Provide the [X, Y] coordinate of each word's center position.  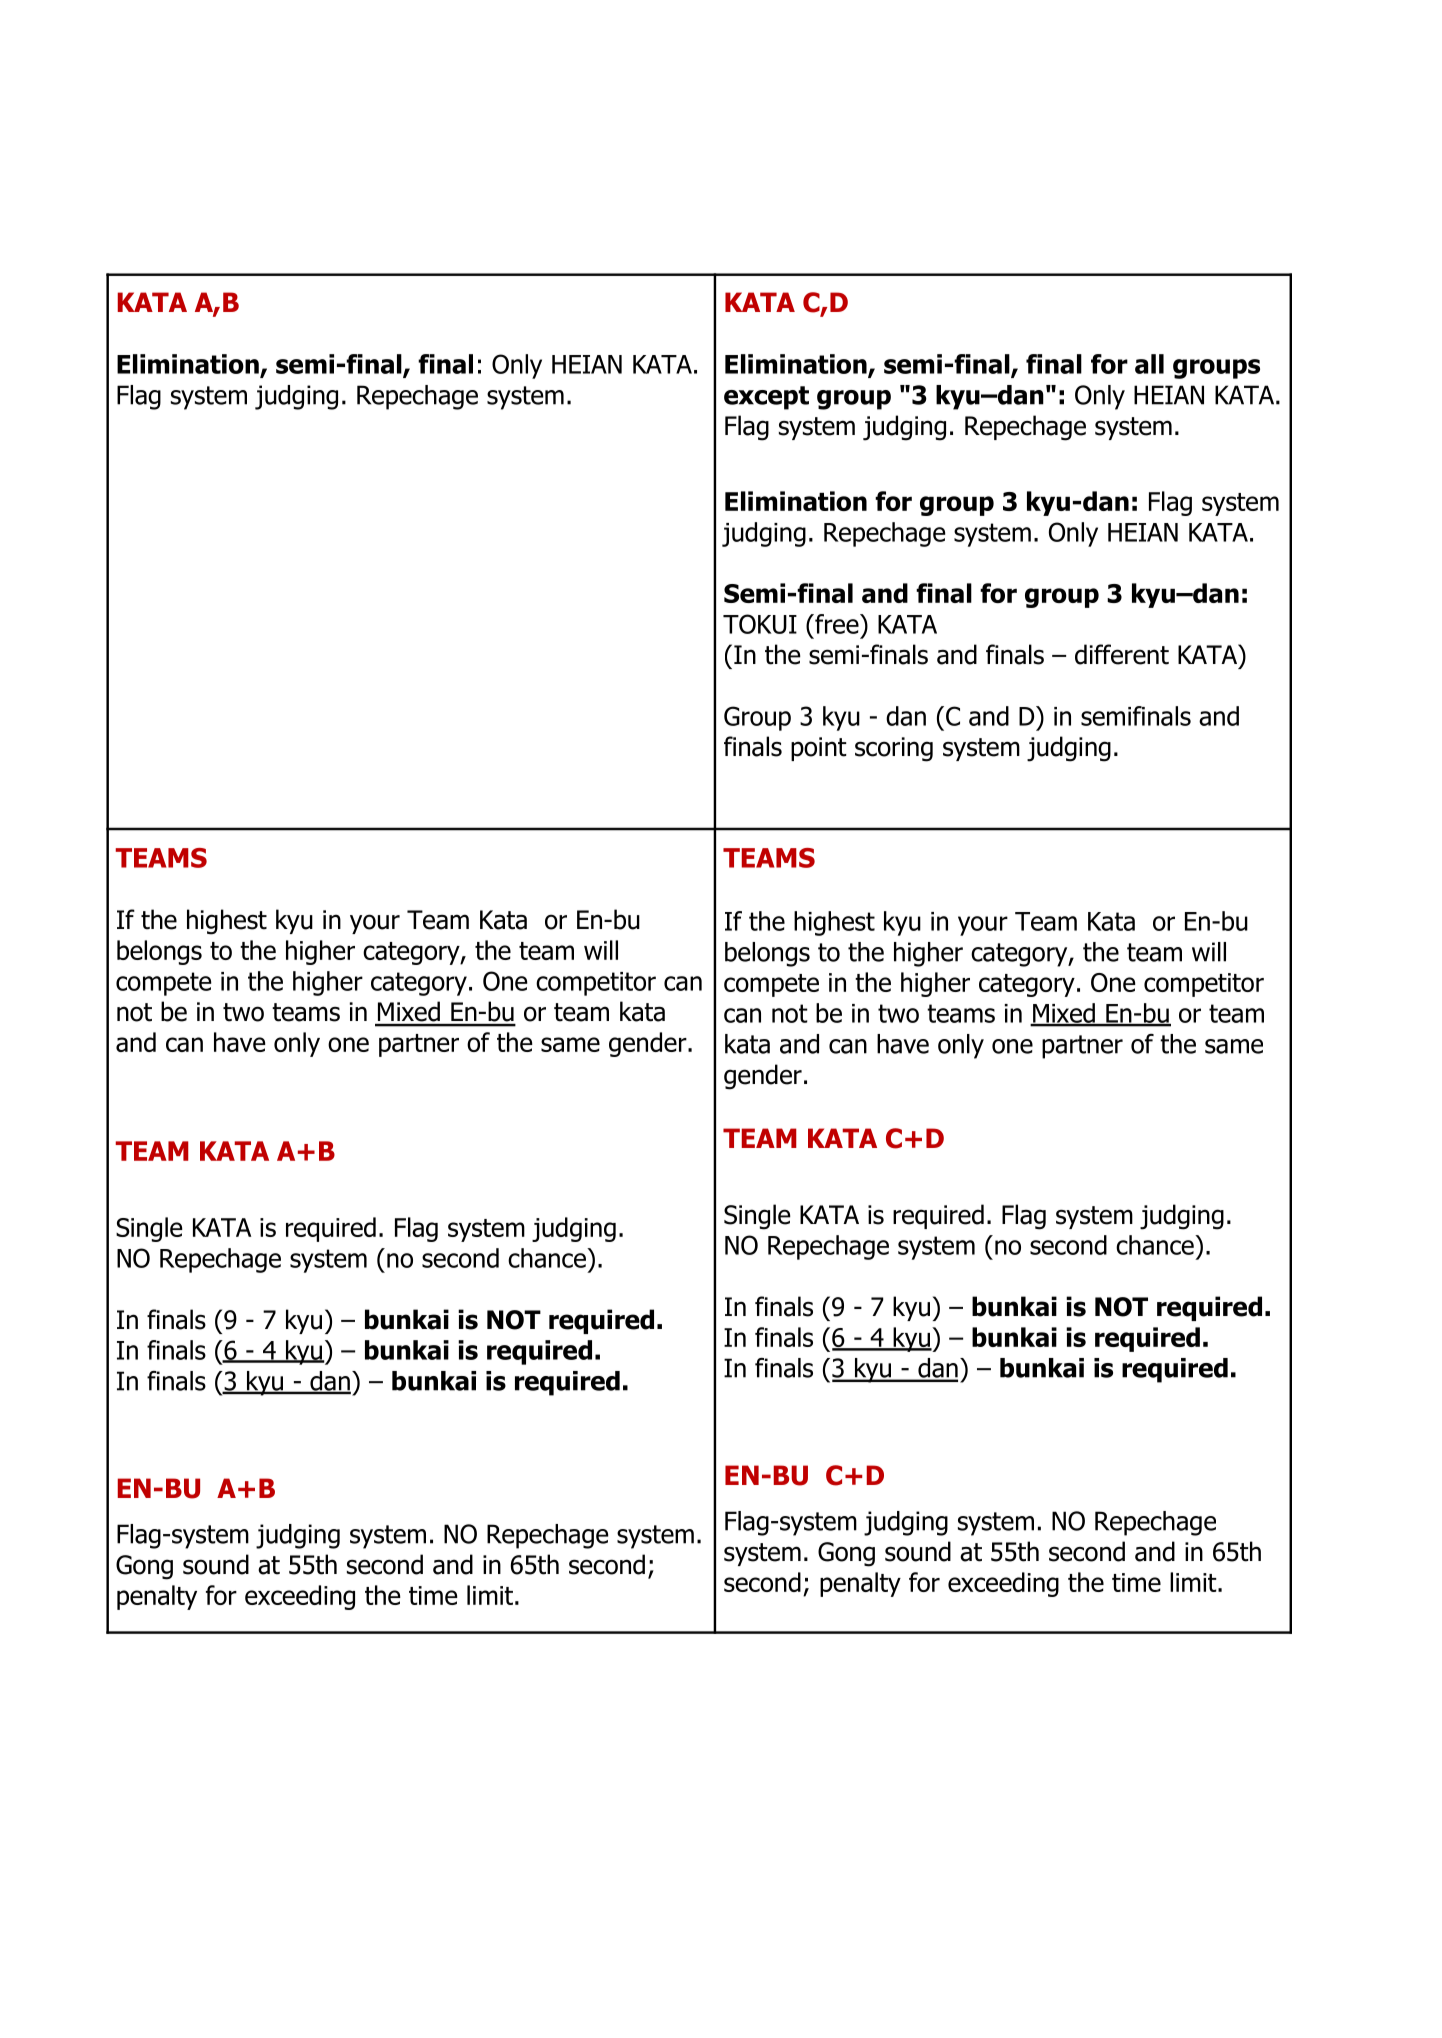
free [837, 624]
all [1149, 364]
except [766, 398]
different [1122, 654]
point [819, 749]
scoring [894, 749]
